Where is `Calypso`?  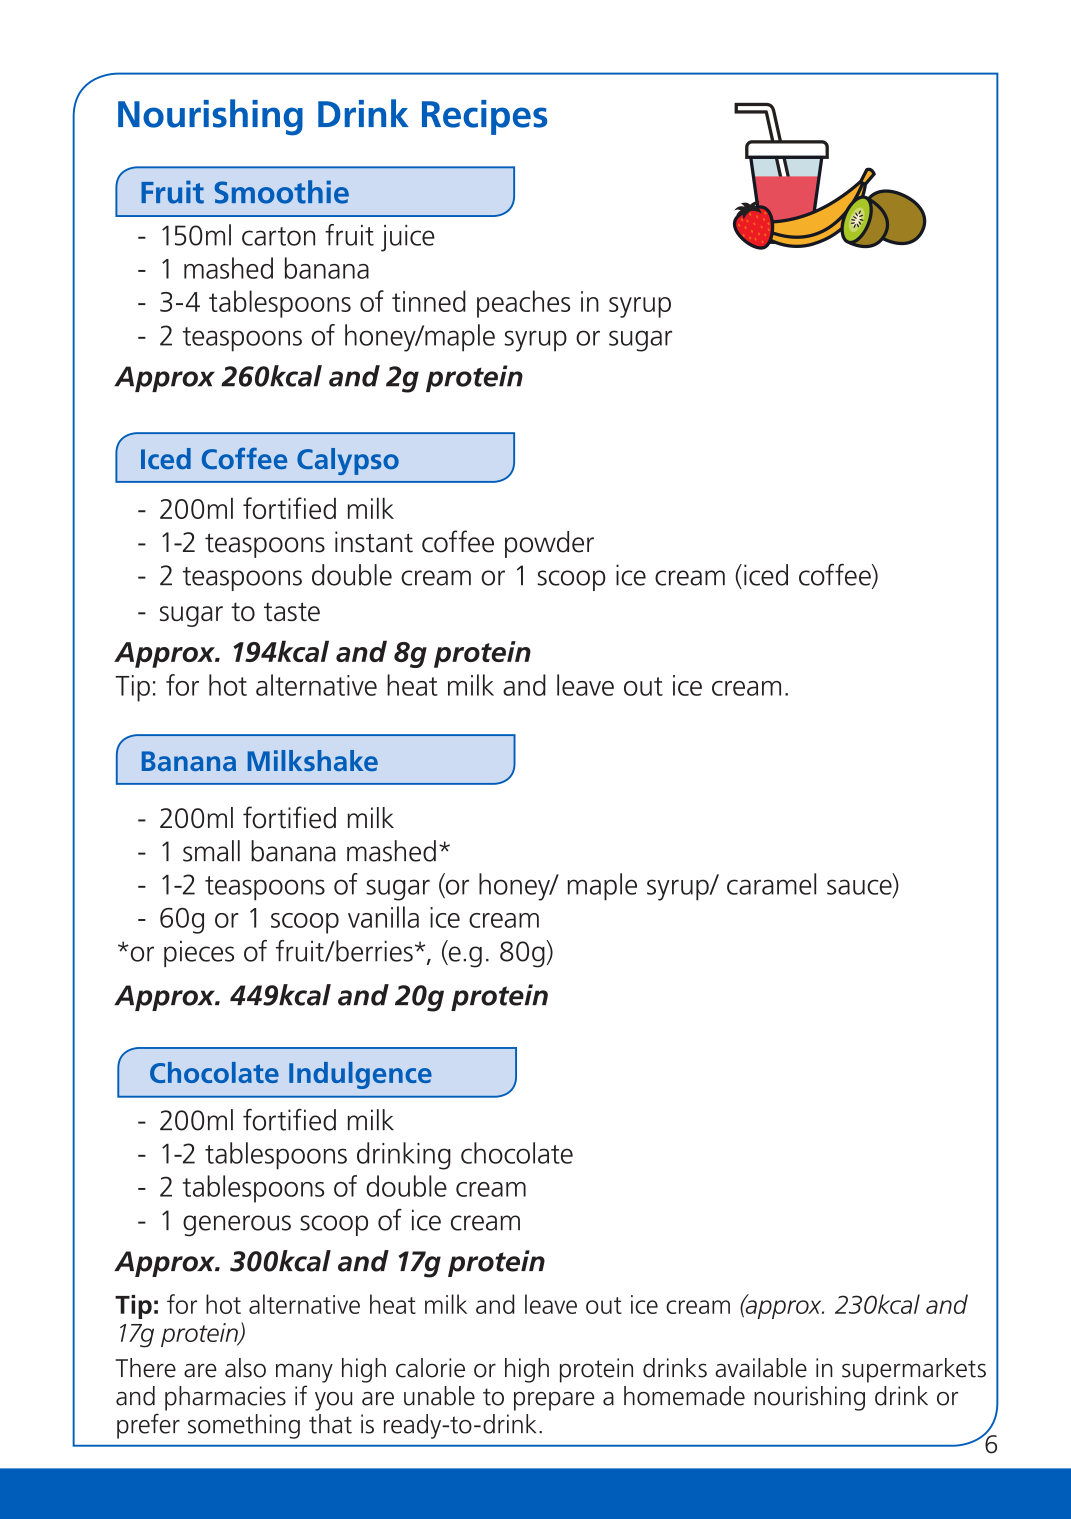 Calypso is located at coordinates (348, 461).
